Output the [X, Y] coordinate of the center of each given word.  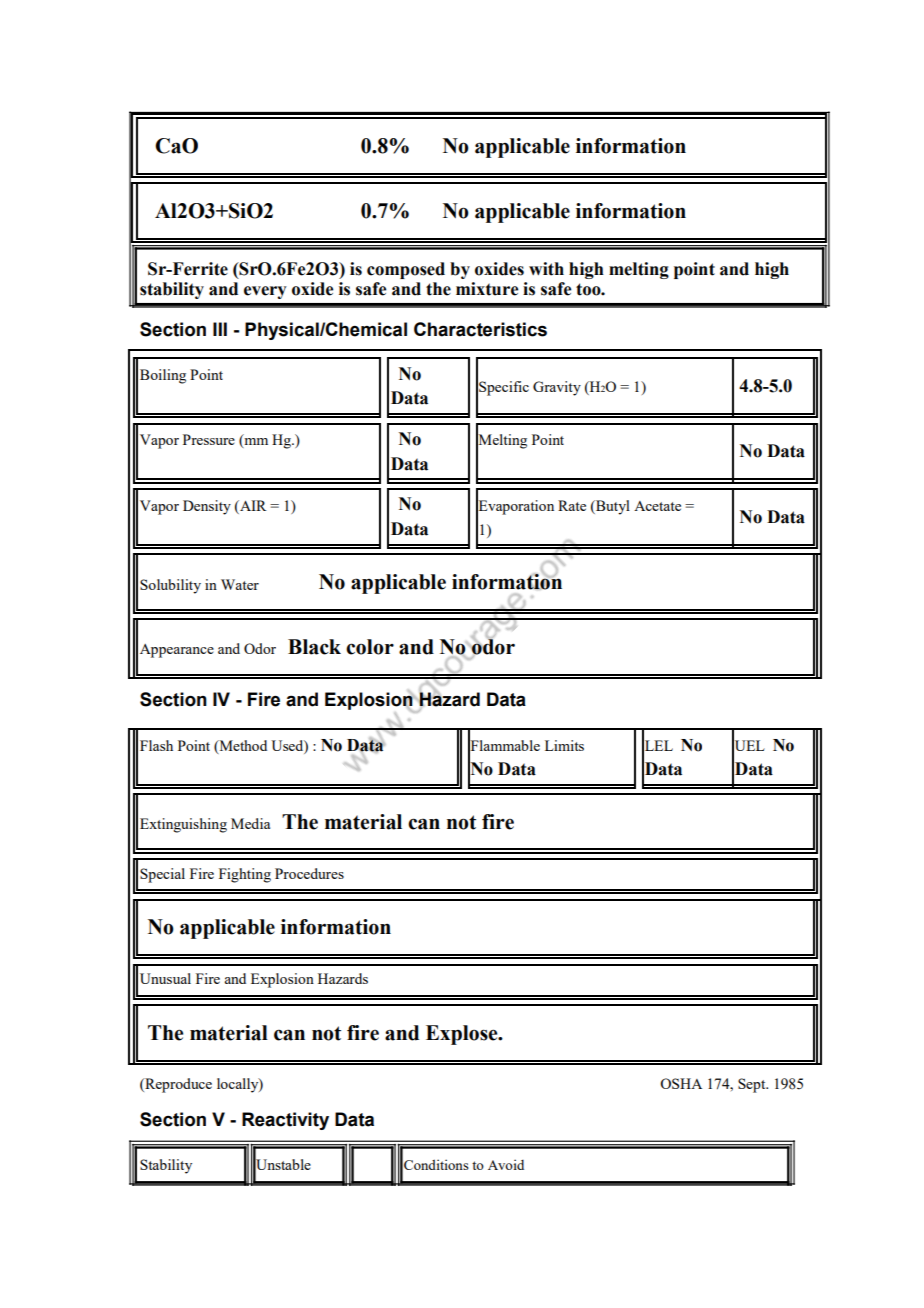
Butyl [612, 507]
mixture [487, 289]
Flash [156, 745]
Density [207, 507]
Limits [564, 745]
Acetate [657, 506]
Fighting [245, 875]
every [265, 292]
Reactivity [285, 1121]
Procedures [309, 873]
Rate [572, 505]
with [546, 269]
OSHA [681, 1083]
